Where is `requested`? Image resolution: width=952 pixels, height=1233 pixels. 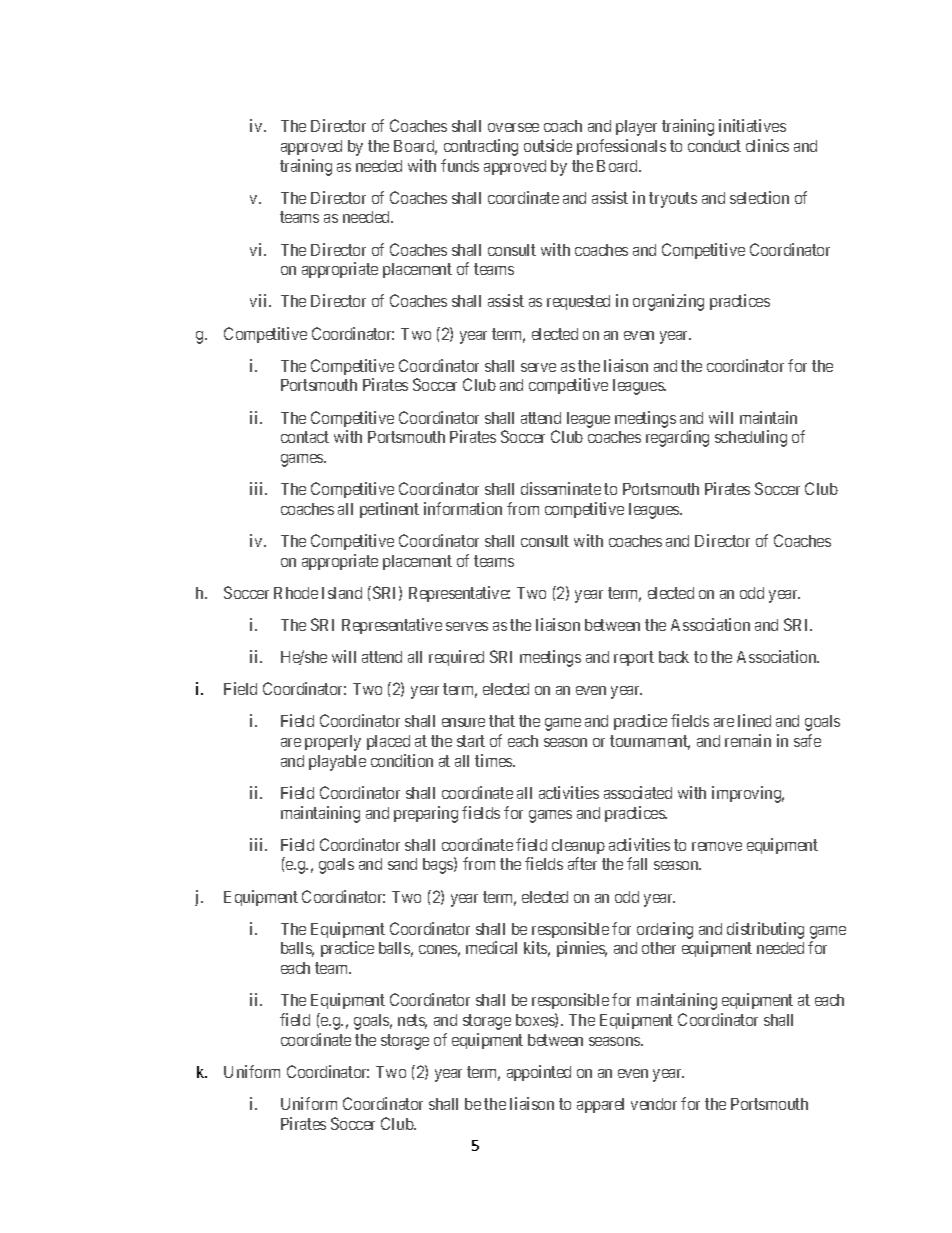
requested is located at coordinates (578, 302).
